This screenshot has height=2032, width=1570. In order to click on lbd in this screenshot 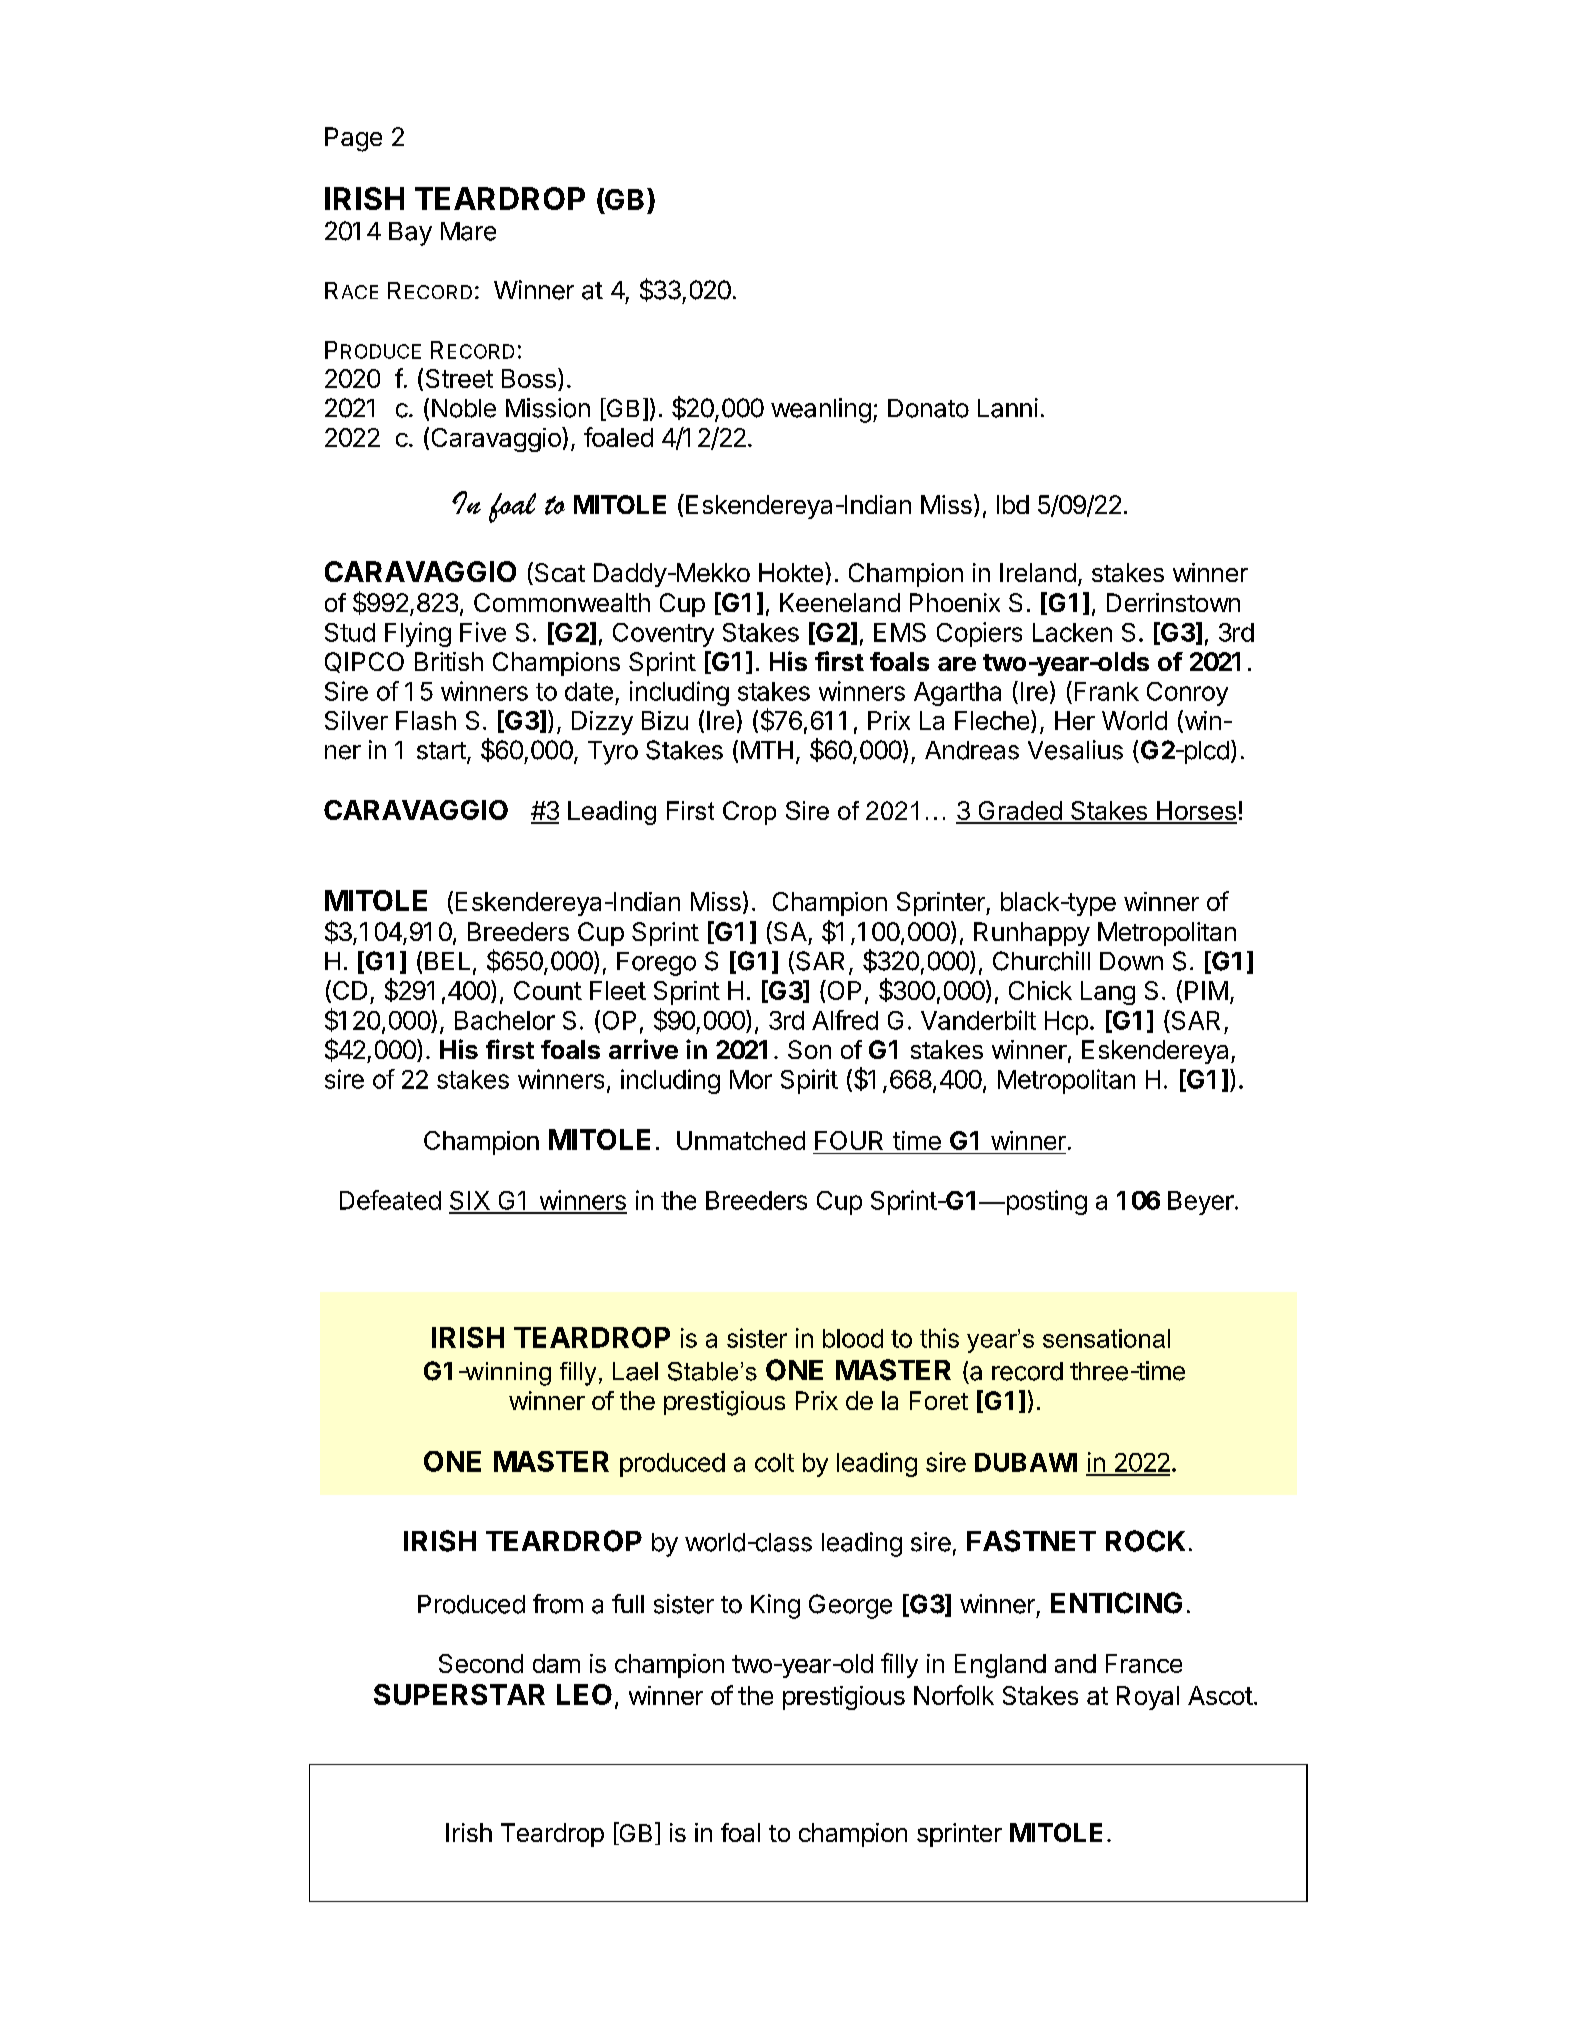, I will do `click(1013, 504)`.
